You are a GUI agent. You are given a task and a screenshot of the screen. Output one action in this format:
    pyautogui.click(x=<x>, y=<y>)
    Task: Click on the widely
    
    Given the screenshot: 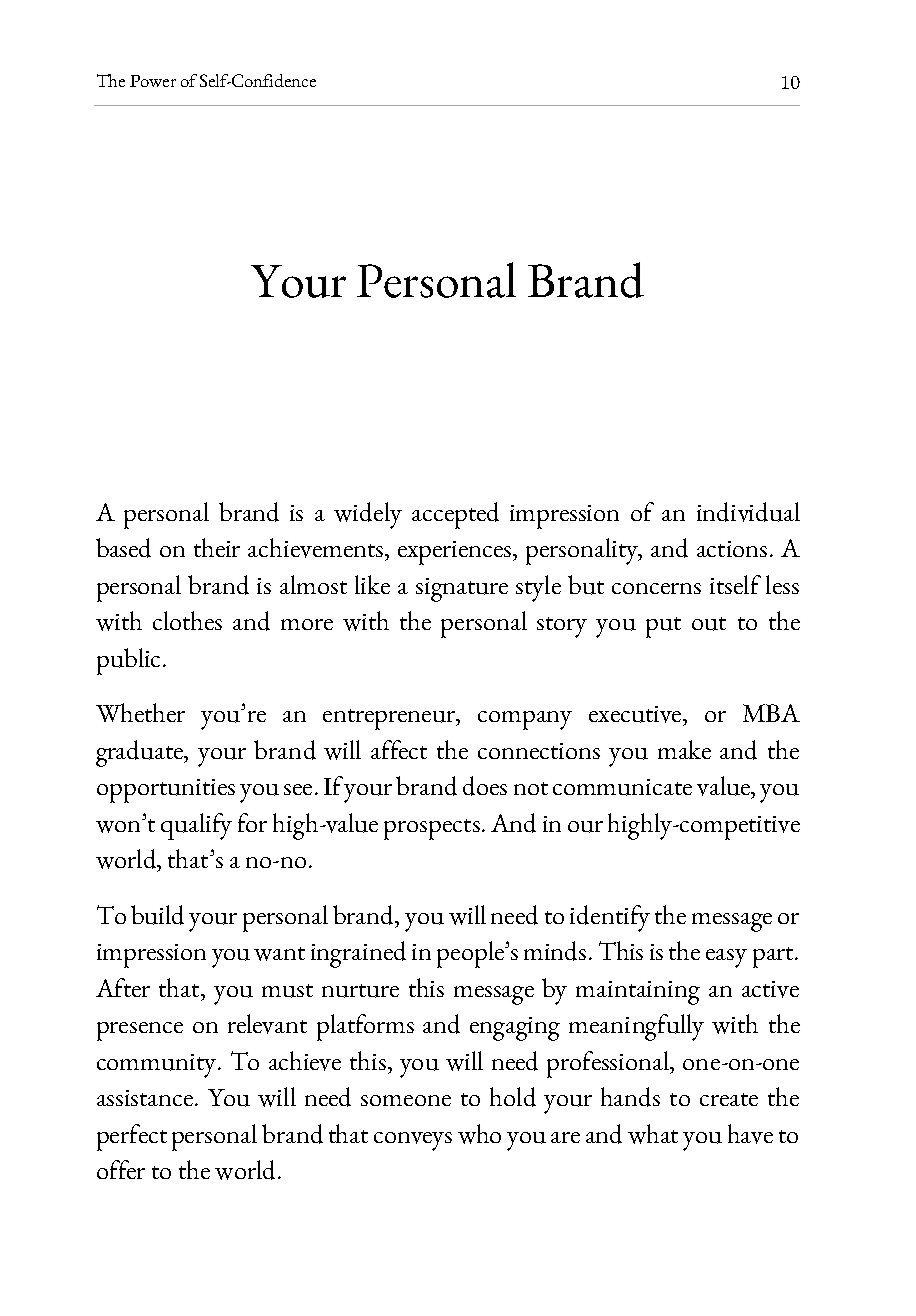 What is the action you would take?
    pyautogui.click(x=368, y=515)
